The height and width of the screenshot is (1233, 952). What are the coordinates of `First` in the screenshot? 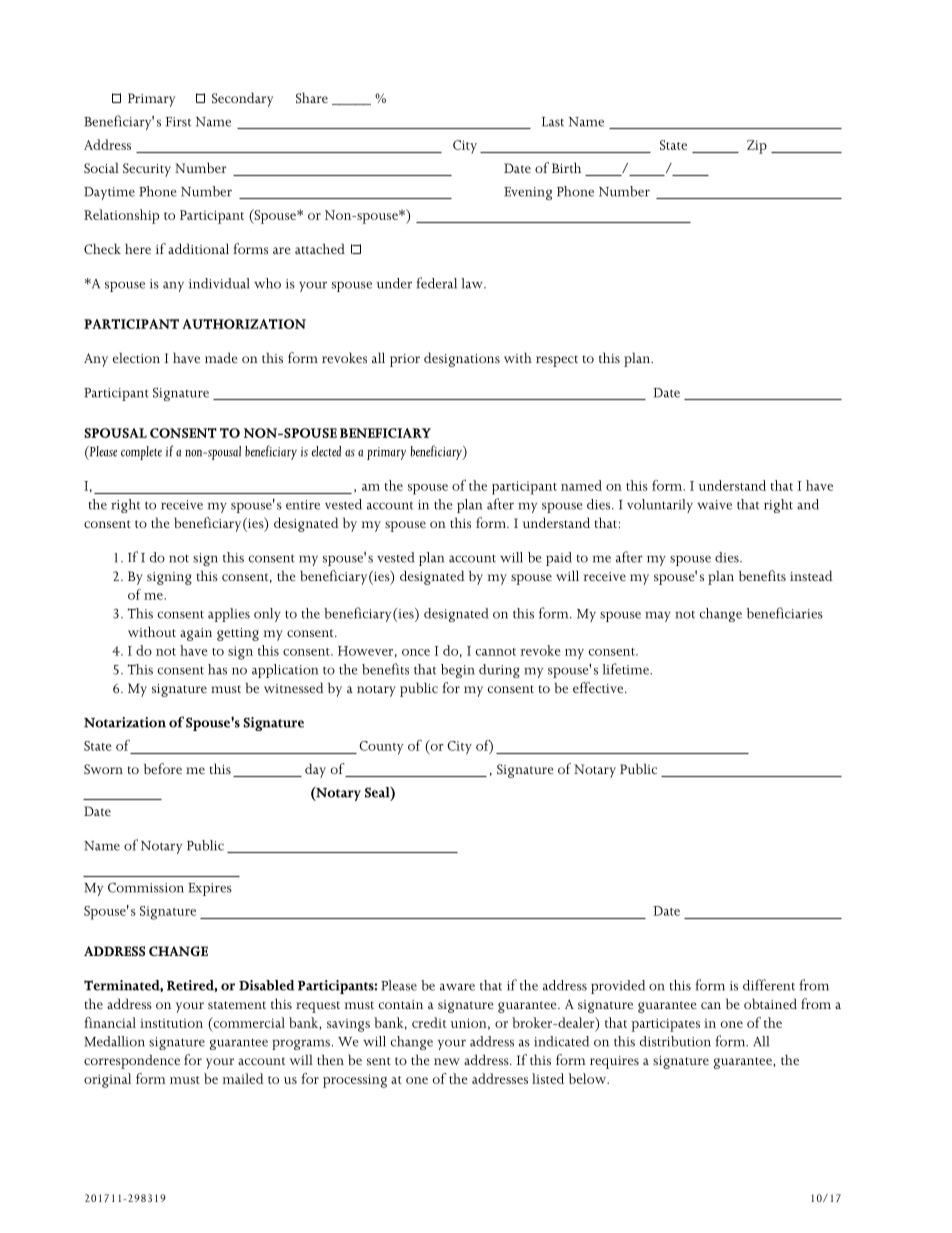 It's located at (178, 122).
